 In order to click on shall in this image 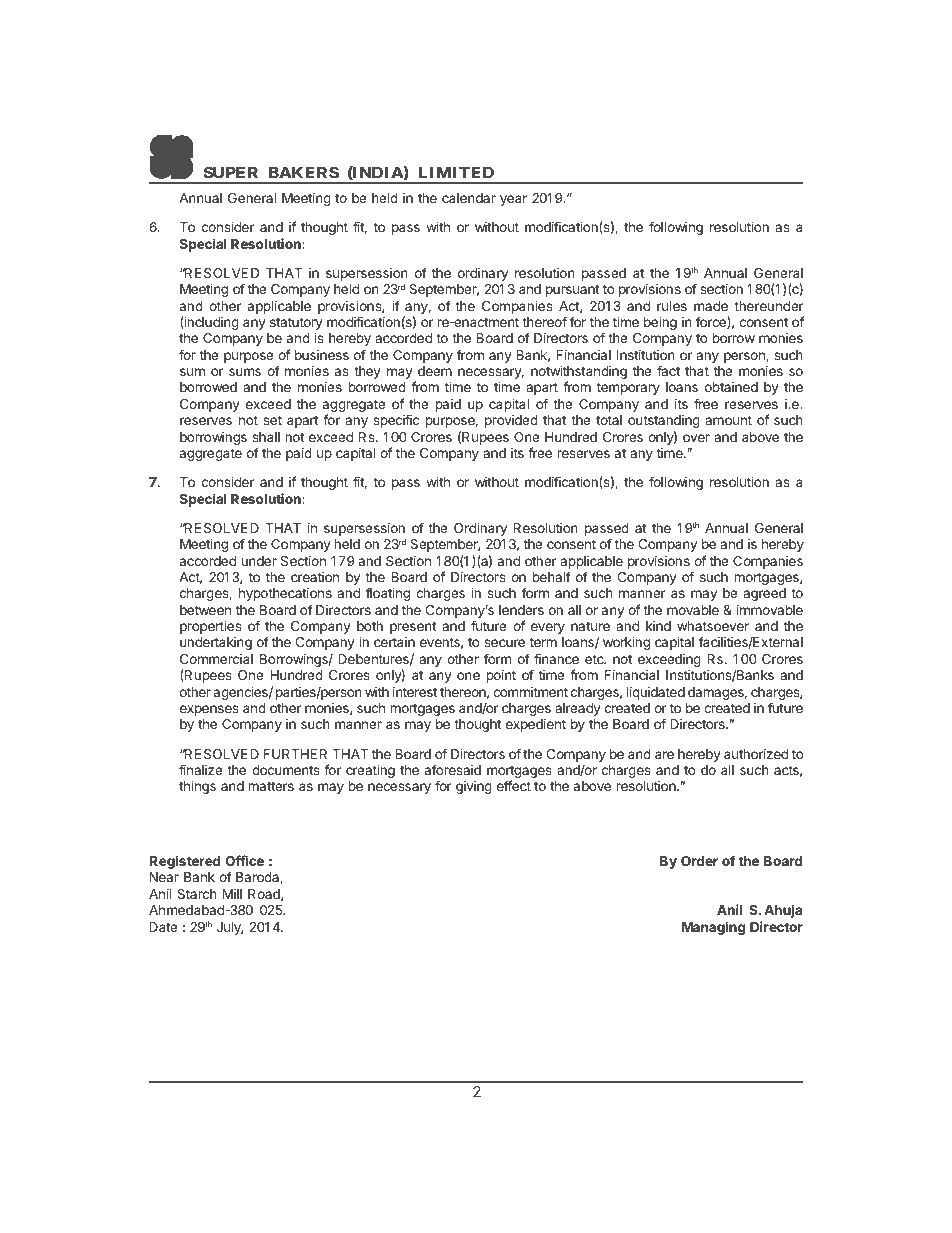, I will do `click(266, 437)`.
